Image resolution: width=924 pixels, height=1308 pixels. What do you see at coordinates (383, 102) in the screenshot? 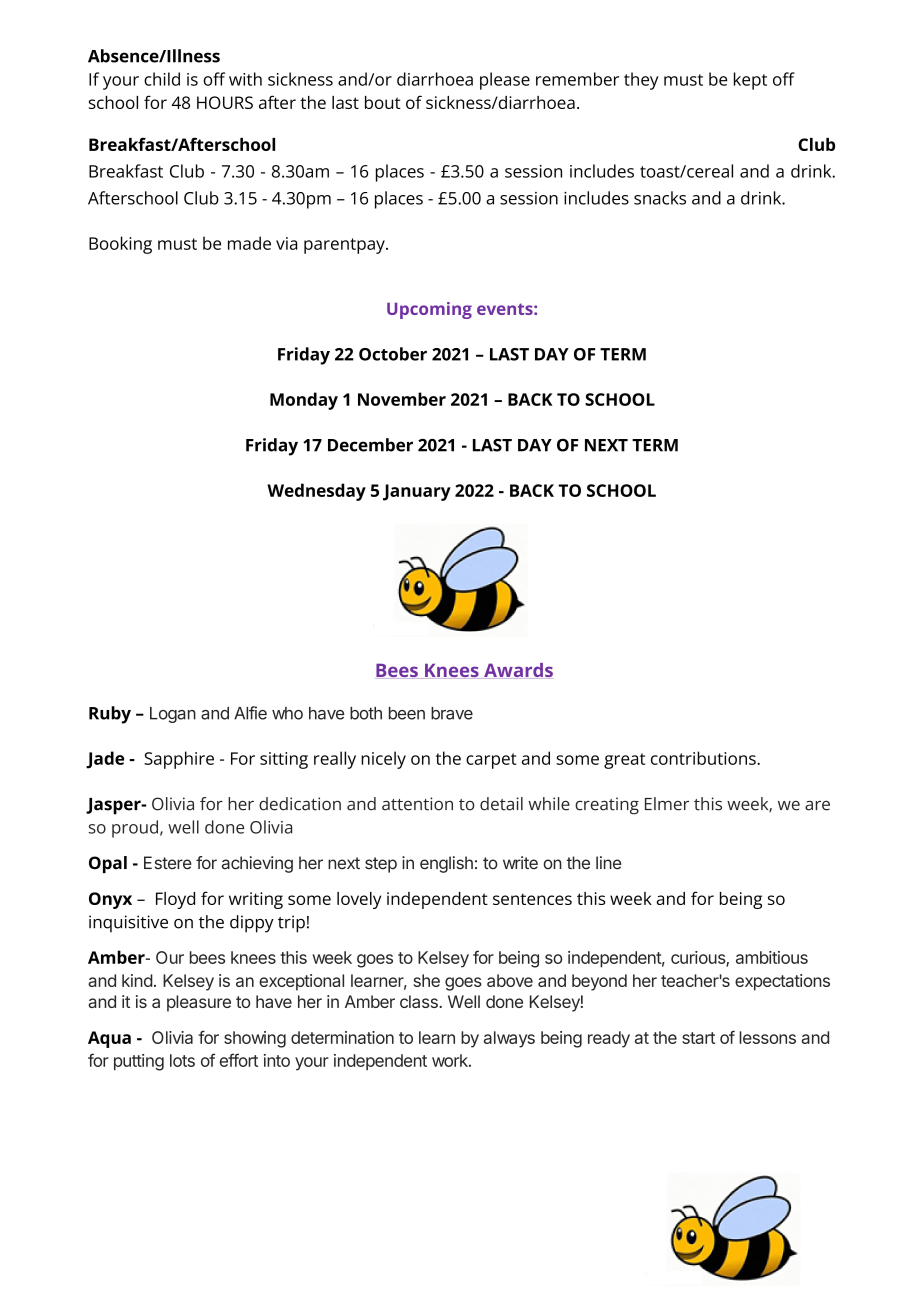
I see `bout` at bounding box center [383, 102].
